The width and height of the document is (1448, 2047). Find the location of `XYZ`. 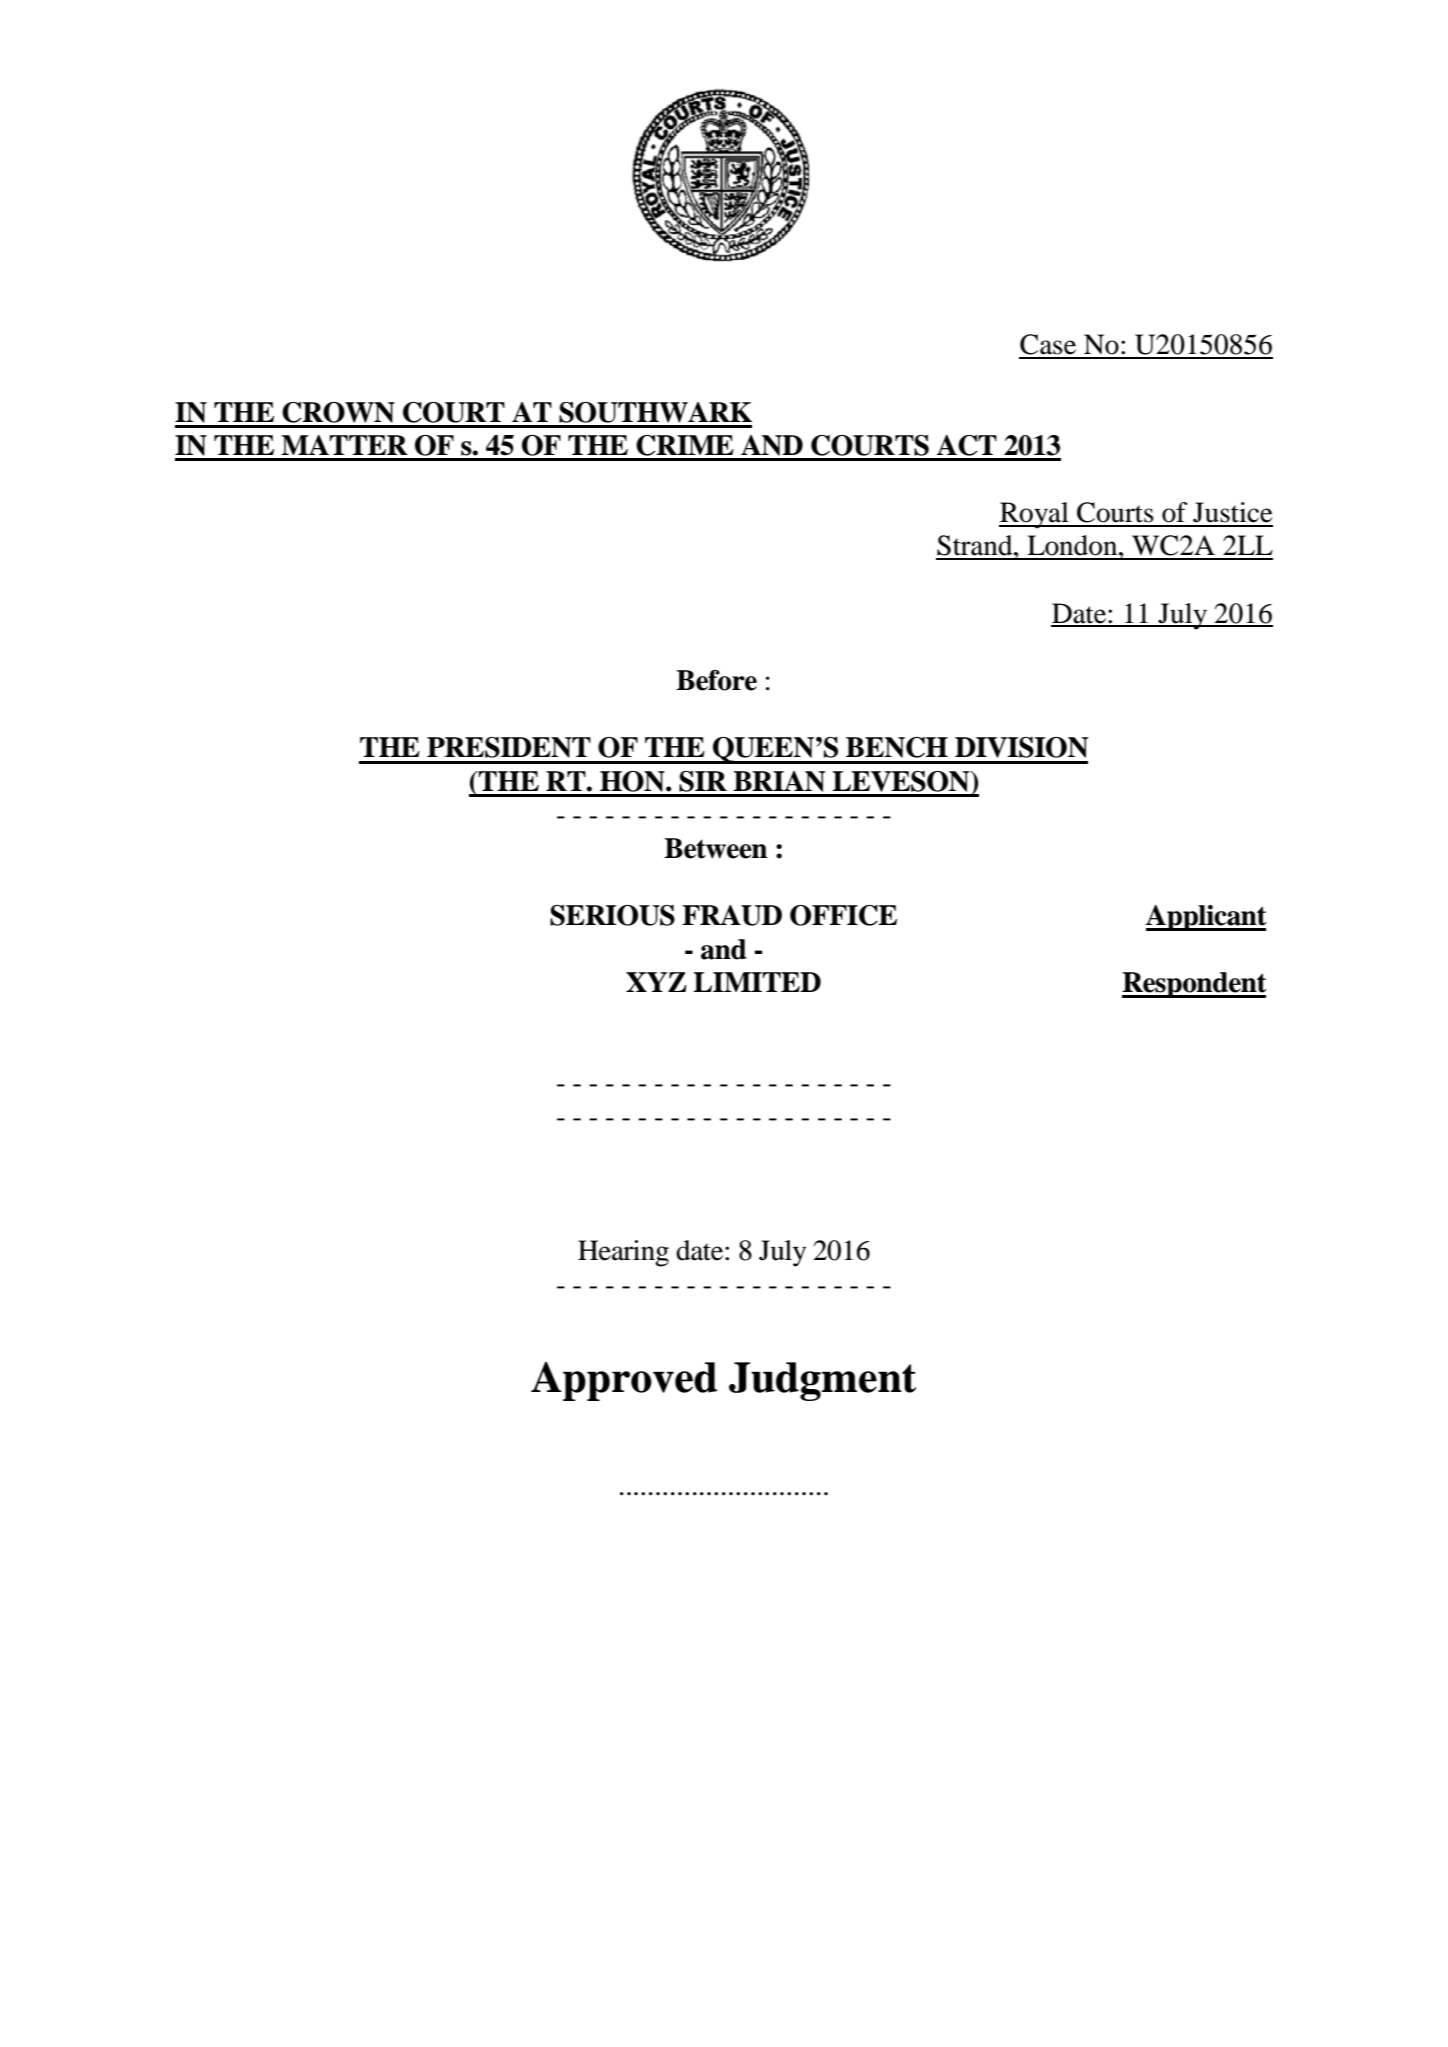

XYZ is located at coordinates (656, 982).
